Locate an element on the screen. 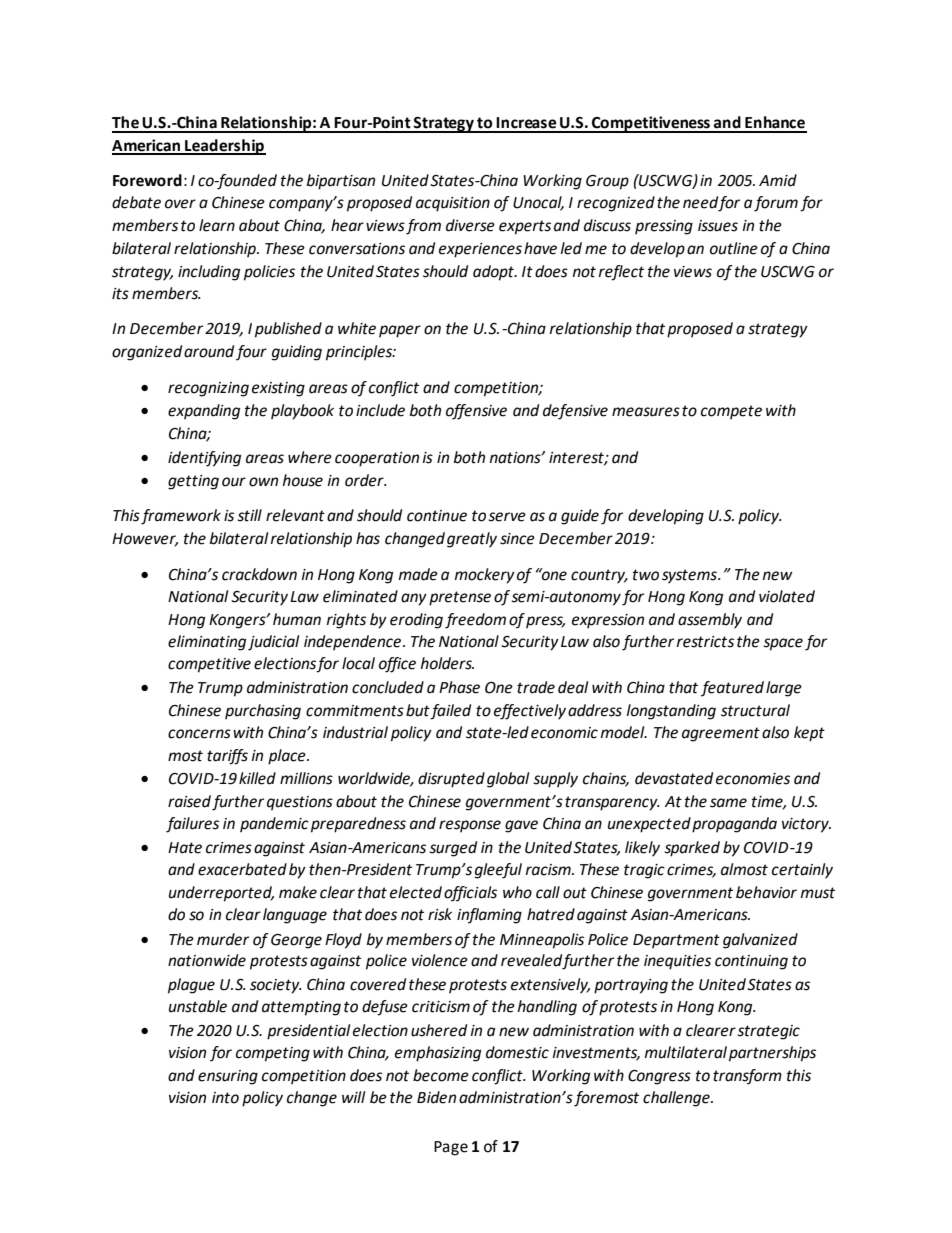 The height and width of the screenshot is (1233, 952). compete is located at coordinates (731, 412).
